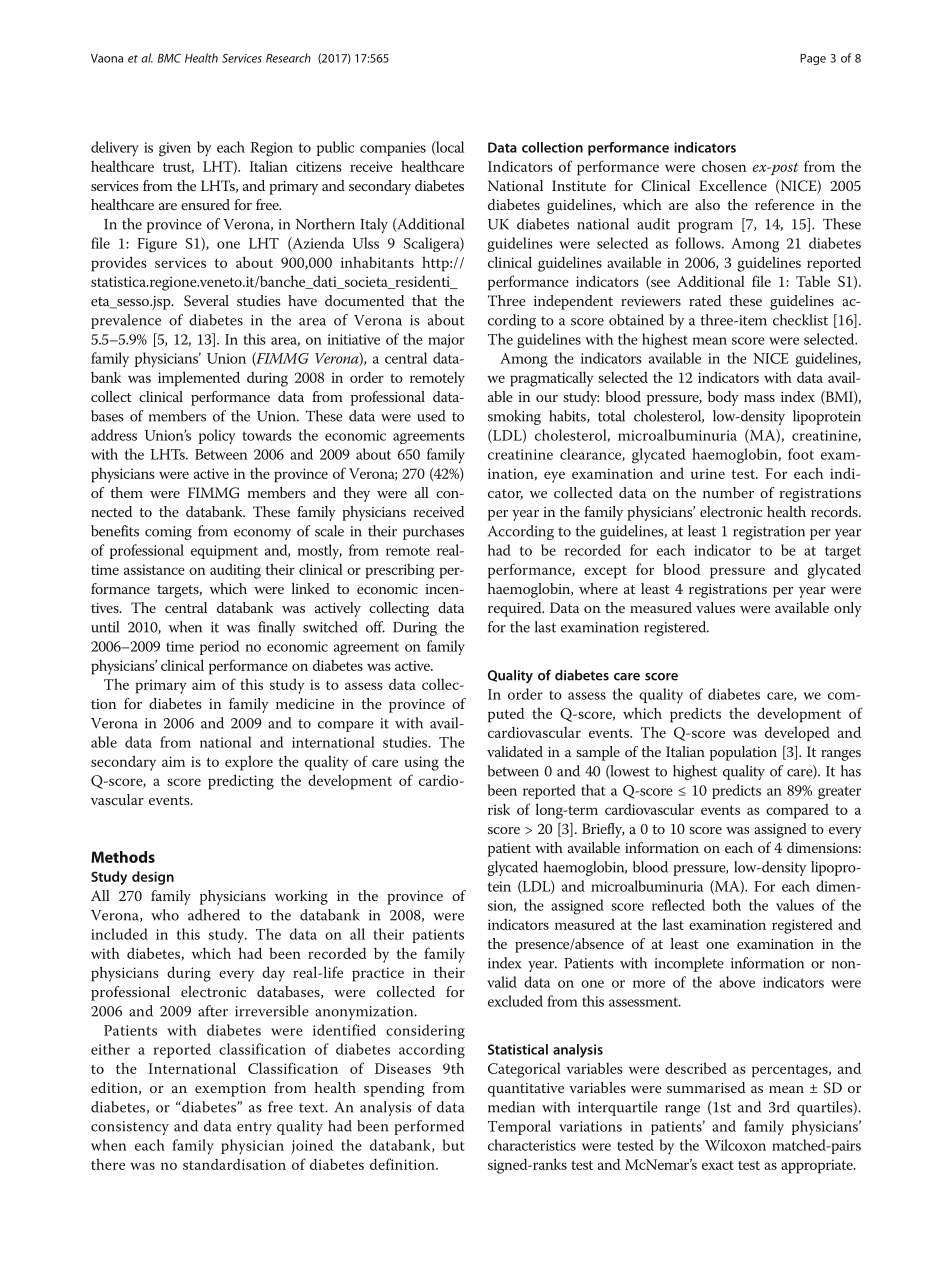 This screenshot has height=1265, width=952. I want to click on both, so click(727, 905).
